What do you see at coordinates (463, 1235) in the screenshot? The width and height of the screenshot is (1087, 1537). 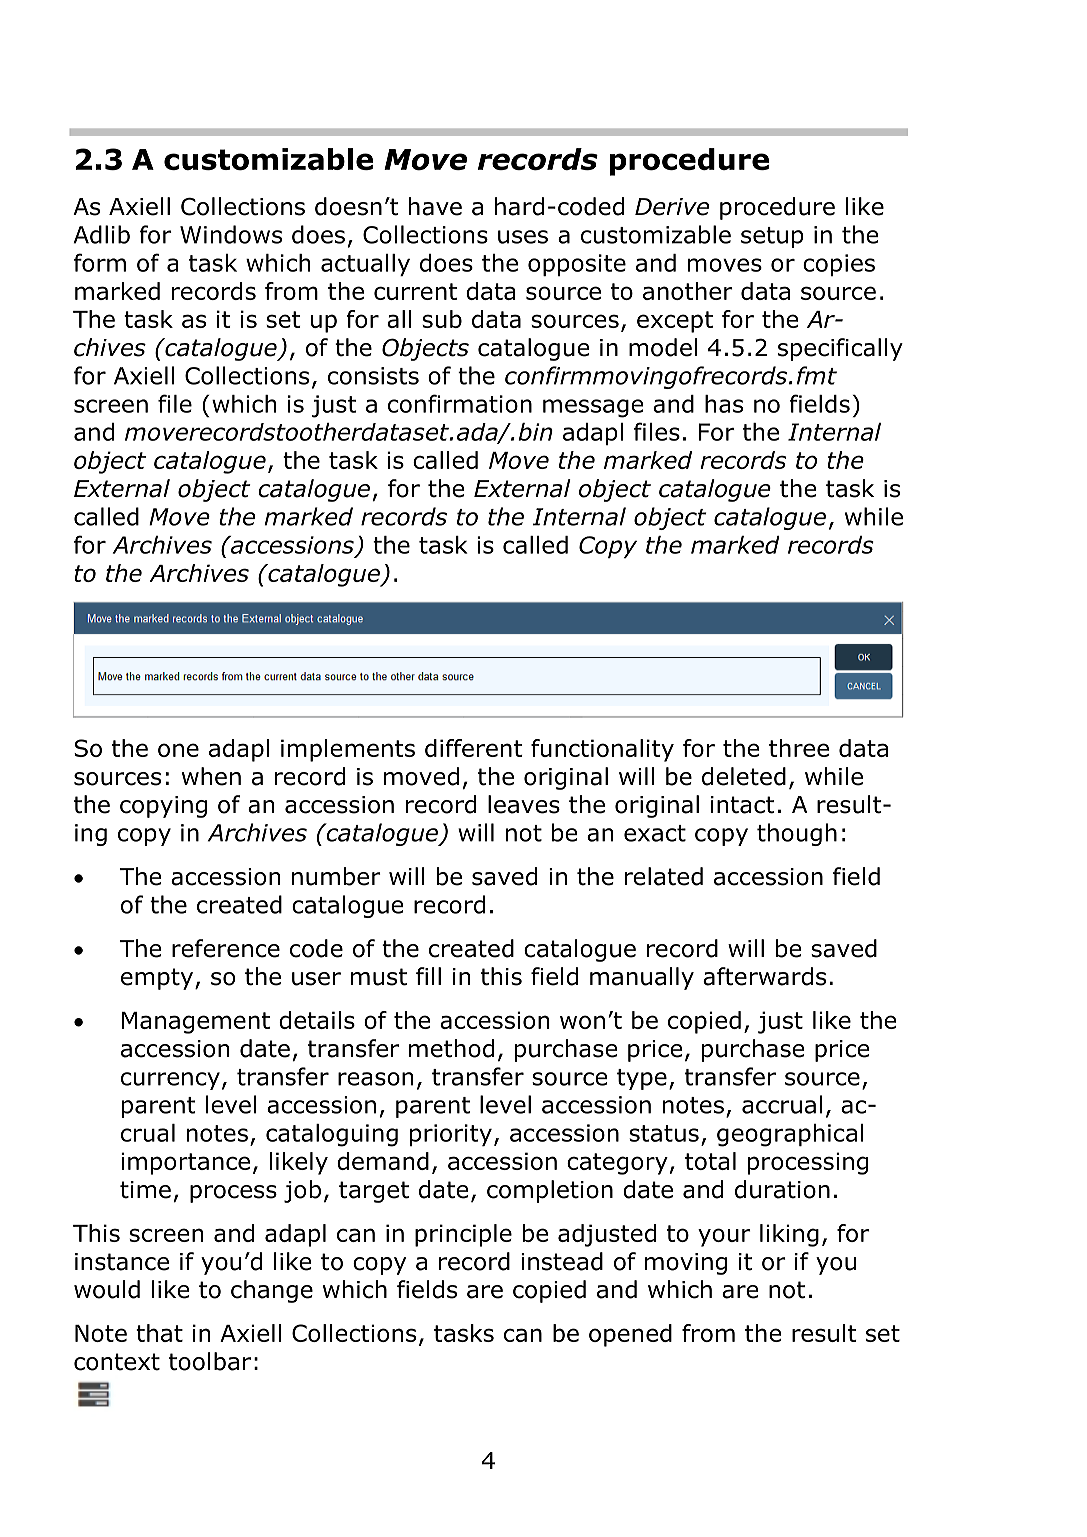 I see `principle` at bounding box center [463, 1235].
